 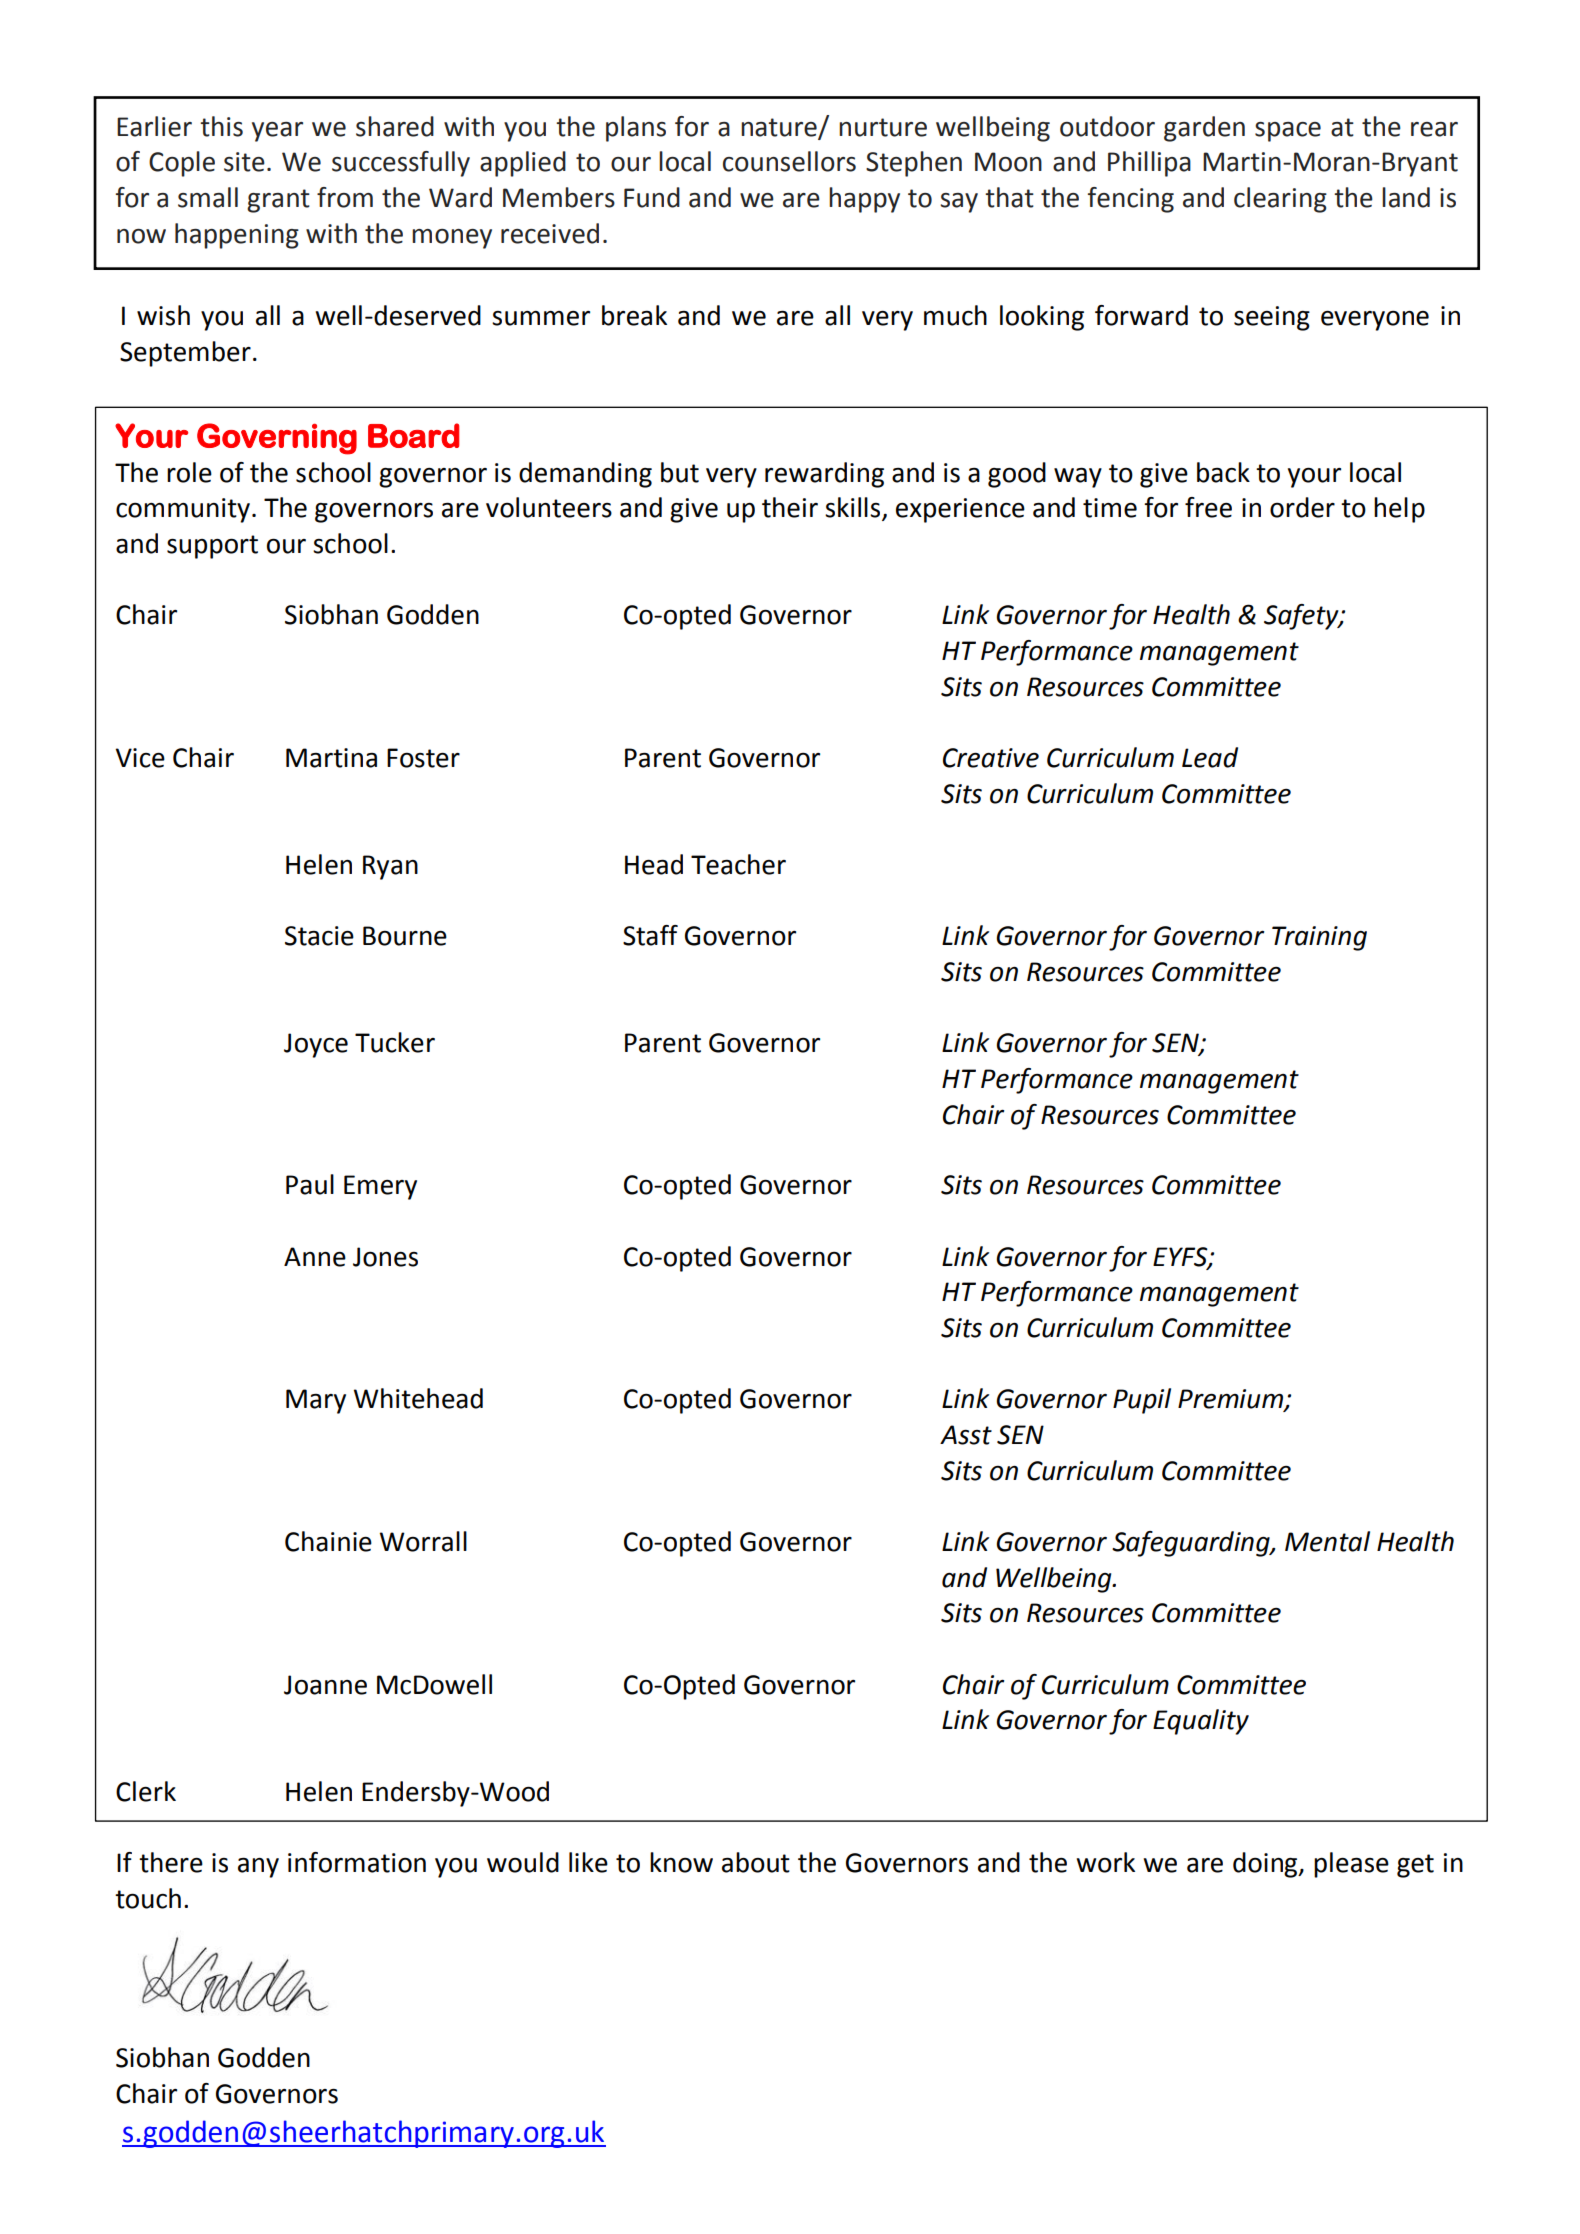 I want to click on counsellors, so click(x=789, y=161).
